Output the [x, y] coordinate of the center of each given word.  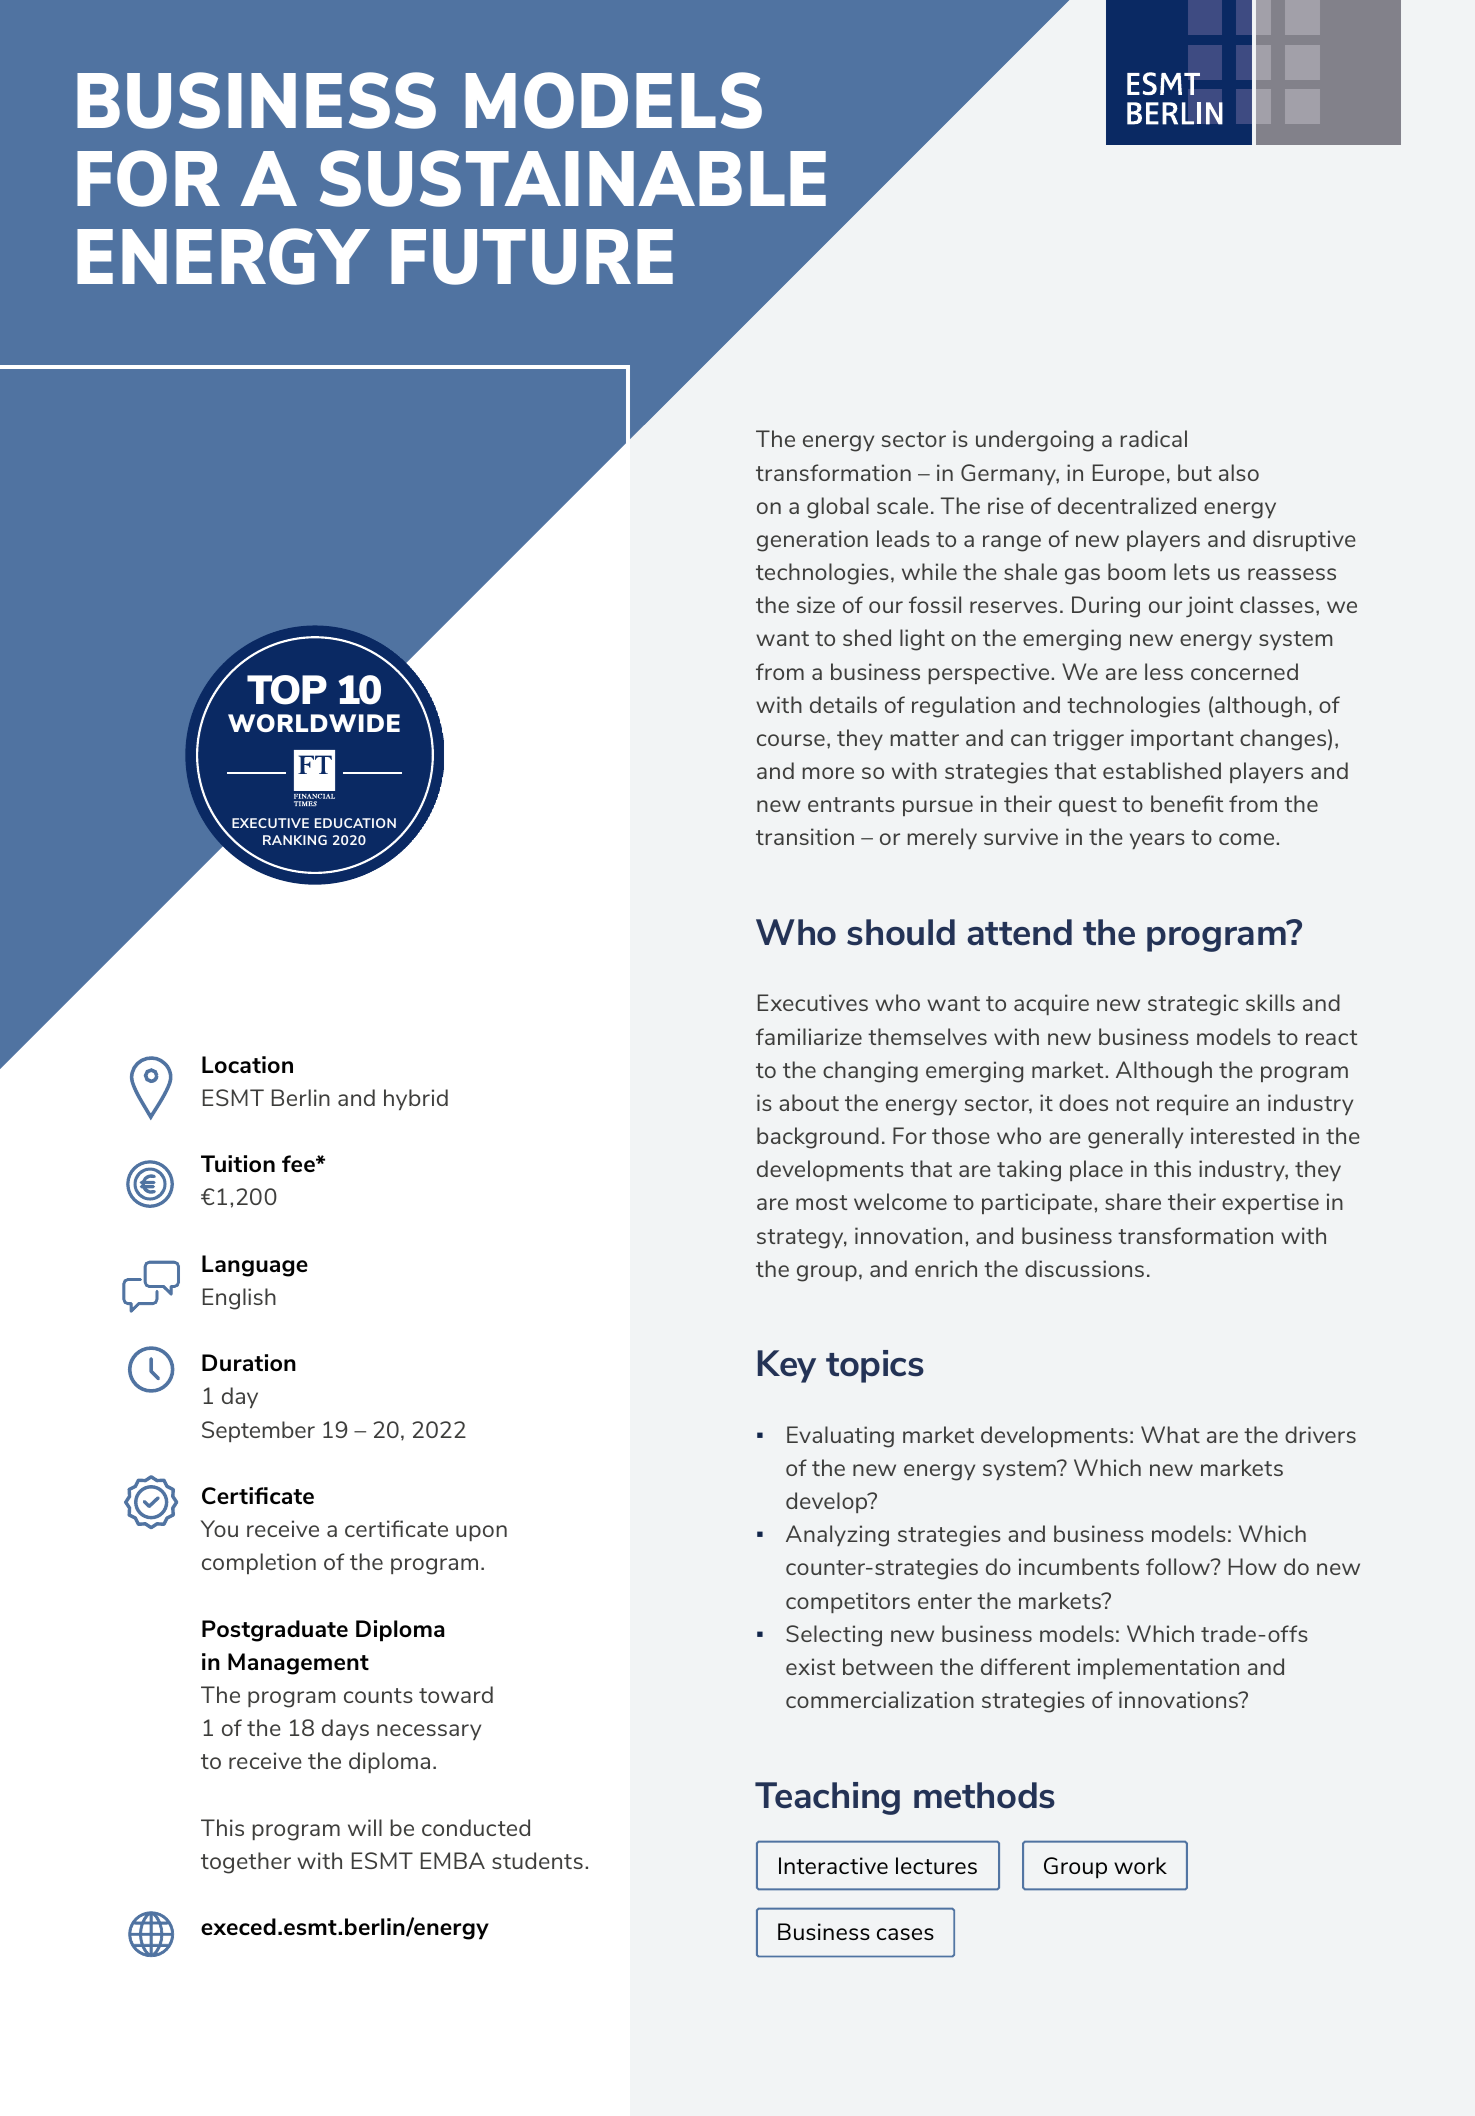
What [1170, 1434]
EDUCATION [355, 823]
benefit [1187, 803]
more [828, 773]
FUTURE [532, 257]
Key [787, 1366]
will [365, 1827]
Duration [249, 1362]
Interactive [833, 1865]
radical [1154, 438]
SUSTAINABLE [573, 178]
